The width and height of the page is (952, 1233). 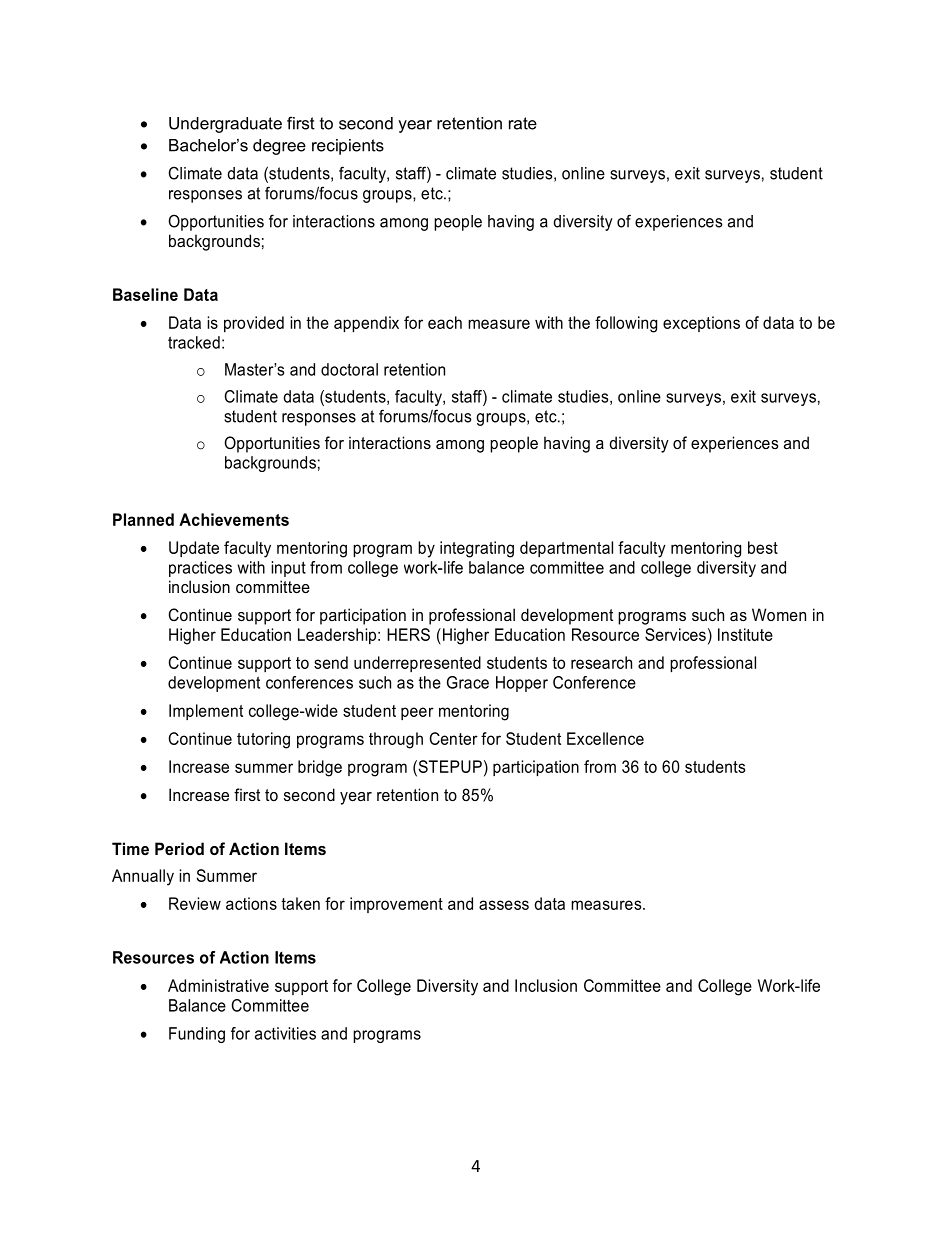 What do you see at coordinates (626, 324) in the page?
I see `following` at bounding box center [626, 324].
